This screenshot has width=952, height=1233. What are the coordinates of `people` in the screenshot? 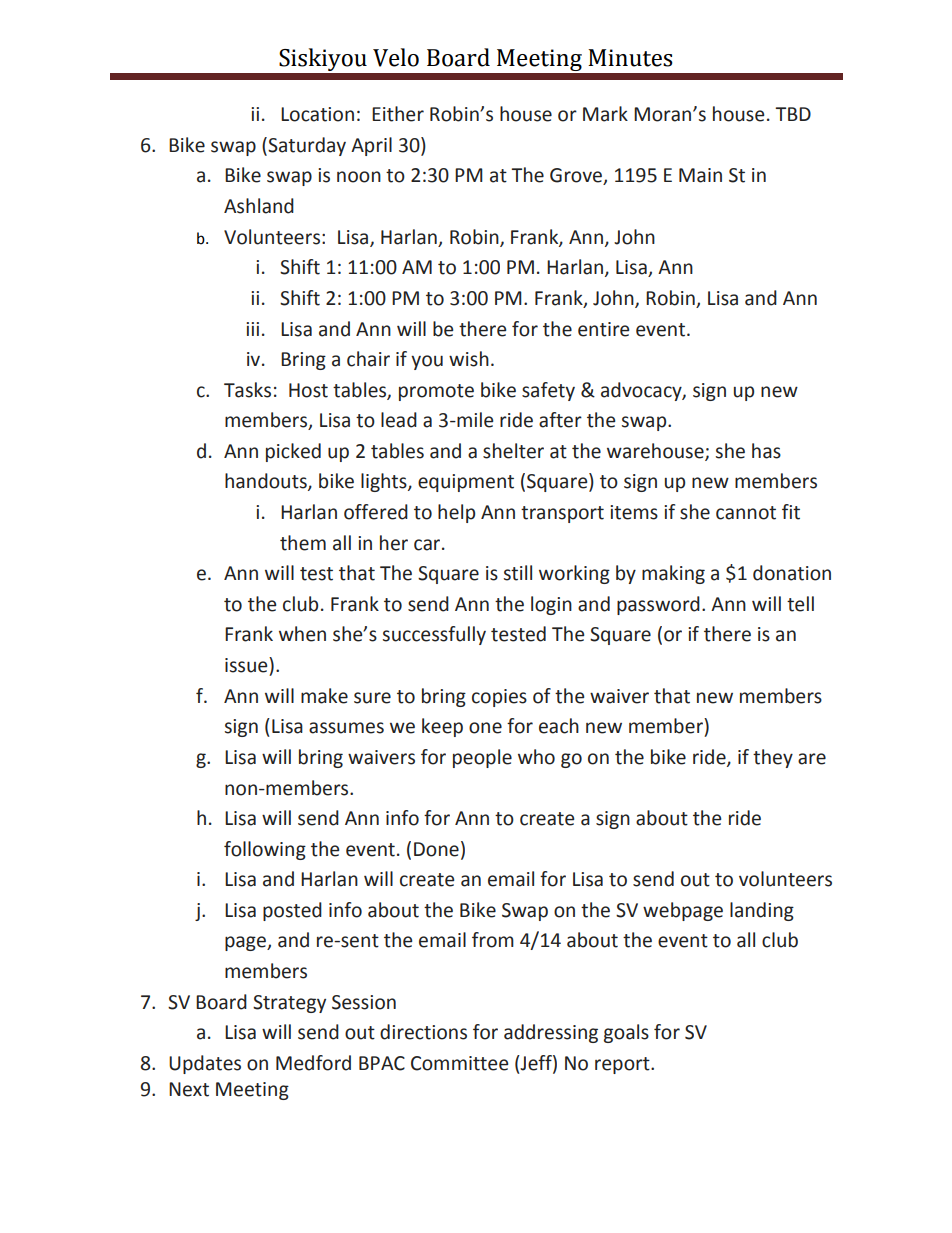 It's located at (482, 758).
